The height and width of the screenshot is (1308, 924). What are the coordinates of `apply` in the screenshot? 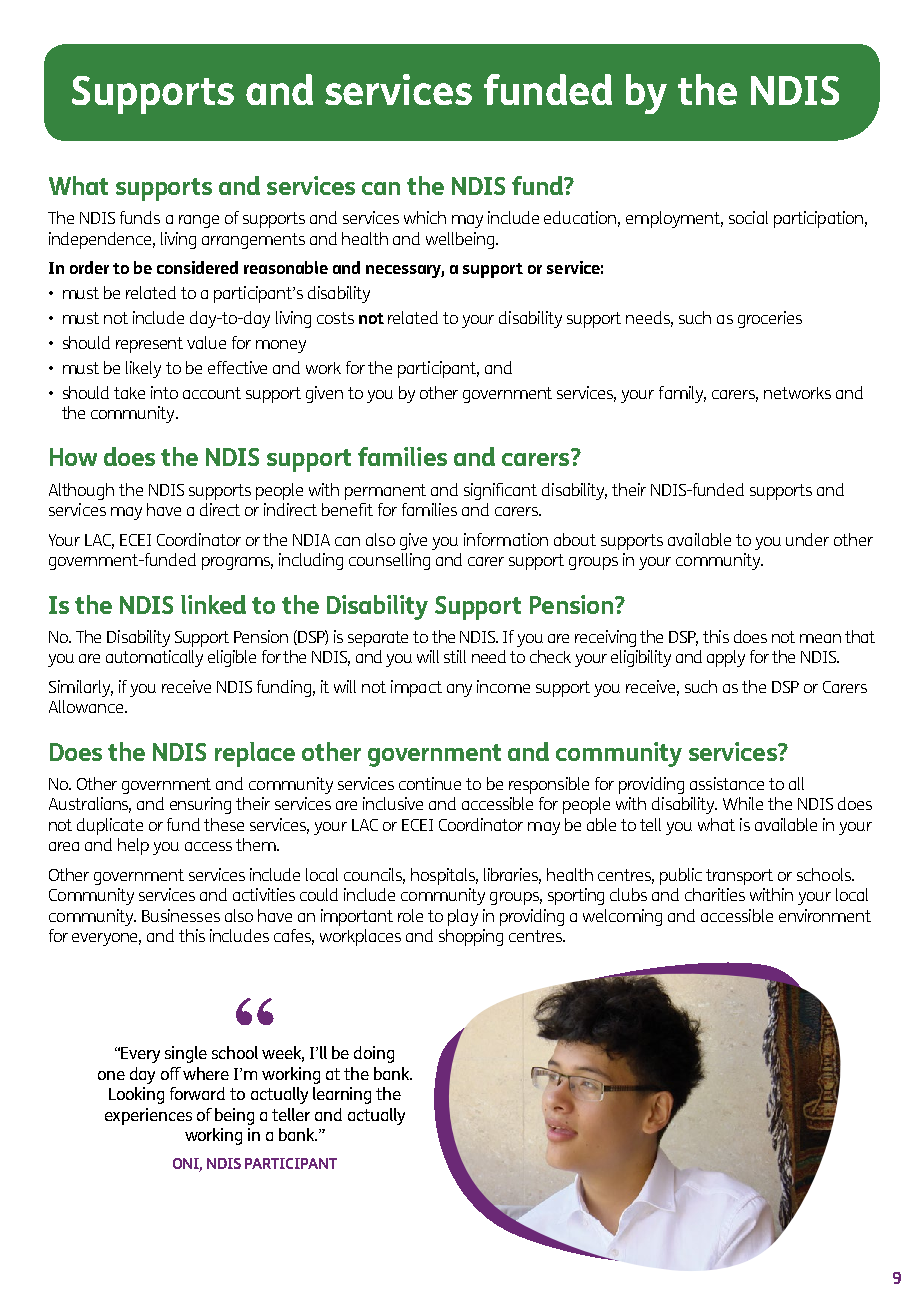 It's located at (726, 658).
